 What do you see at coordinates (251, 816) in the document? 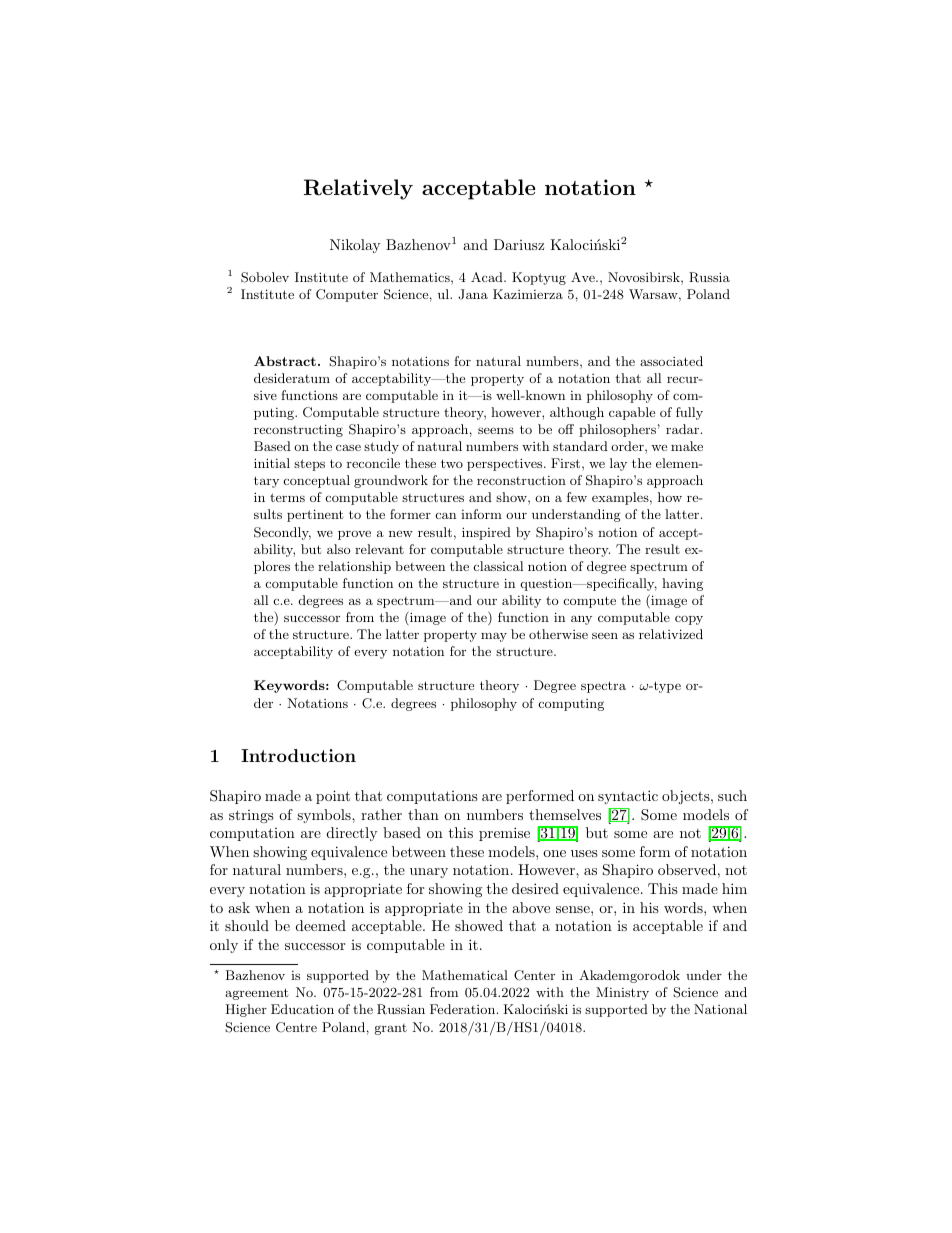
I see `strings` at bounding box center [251, 816].
